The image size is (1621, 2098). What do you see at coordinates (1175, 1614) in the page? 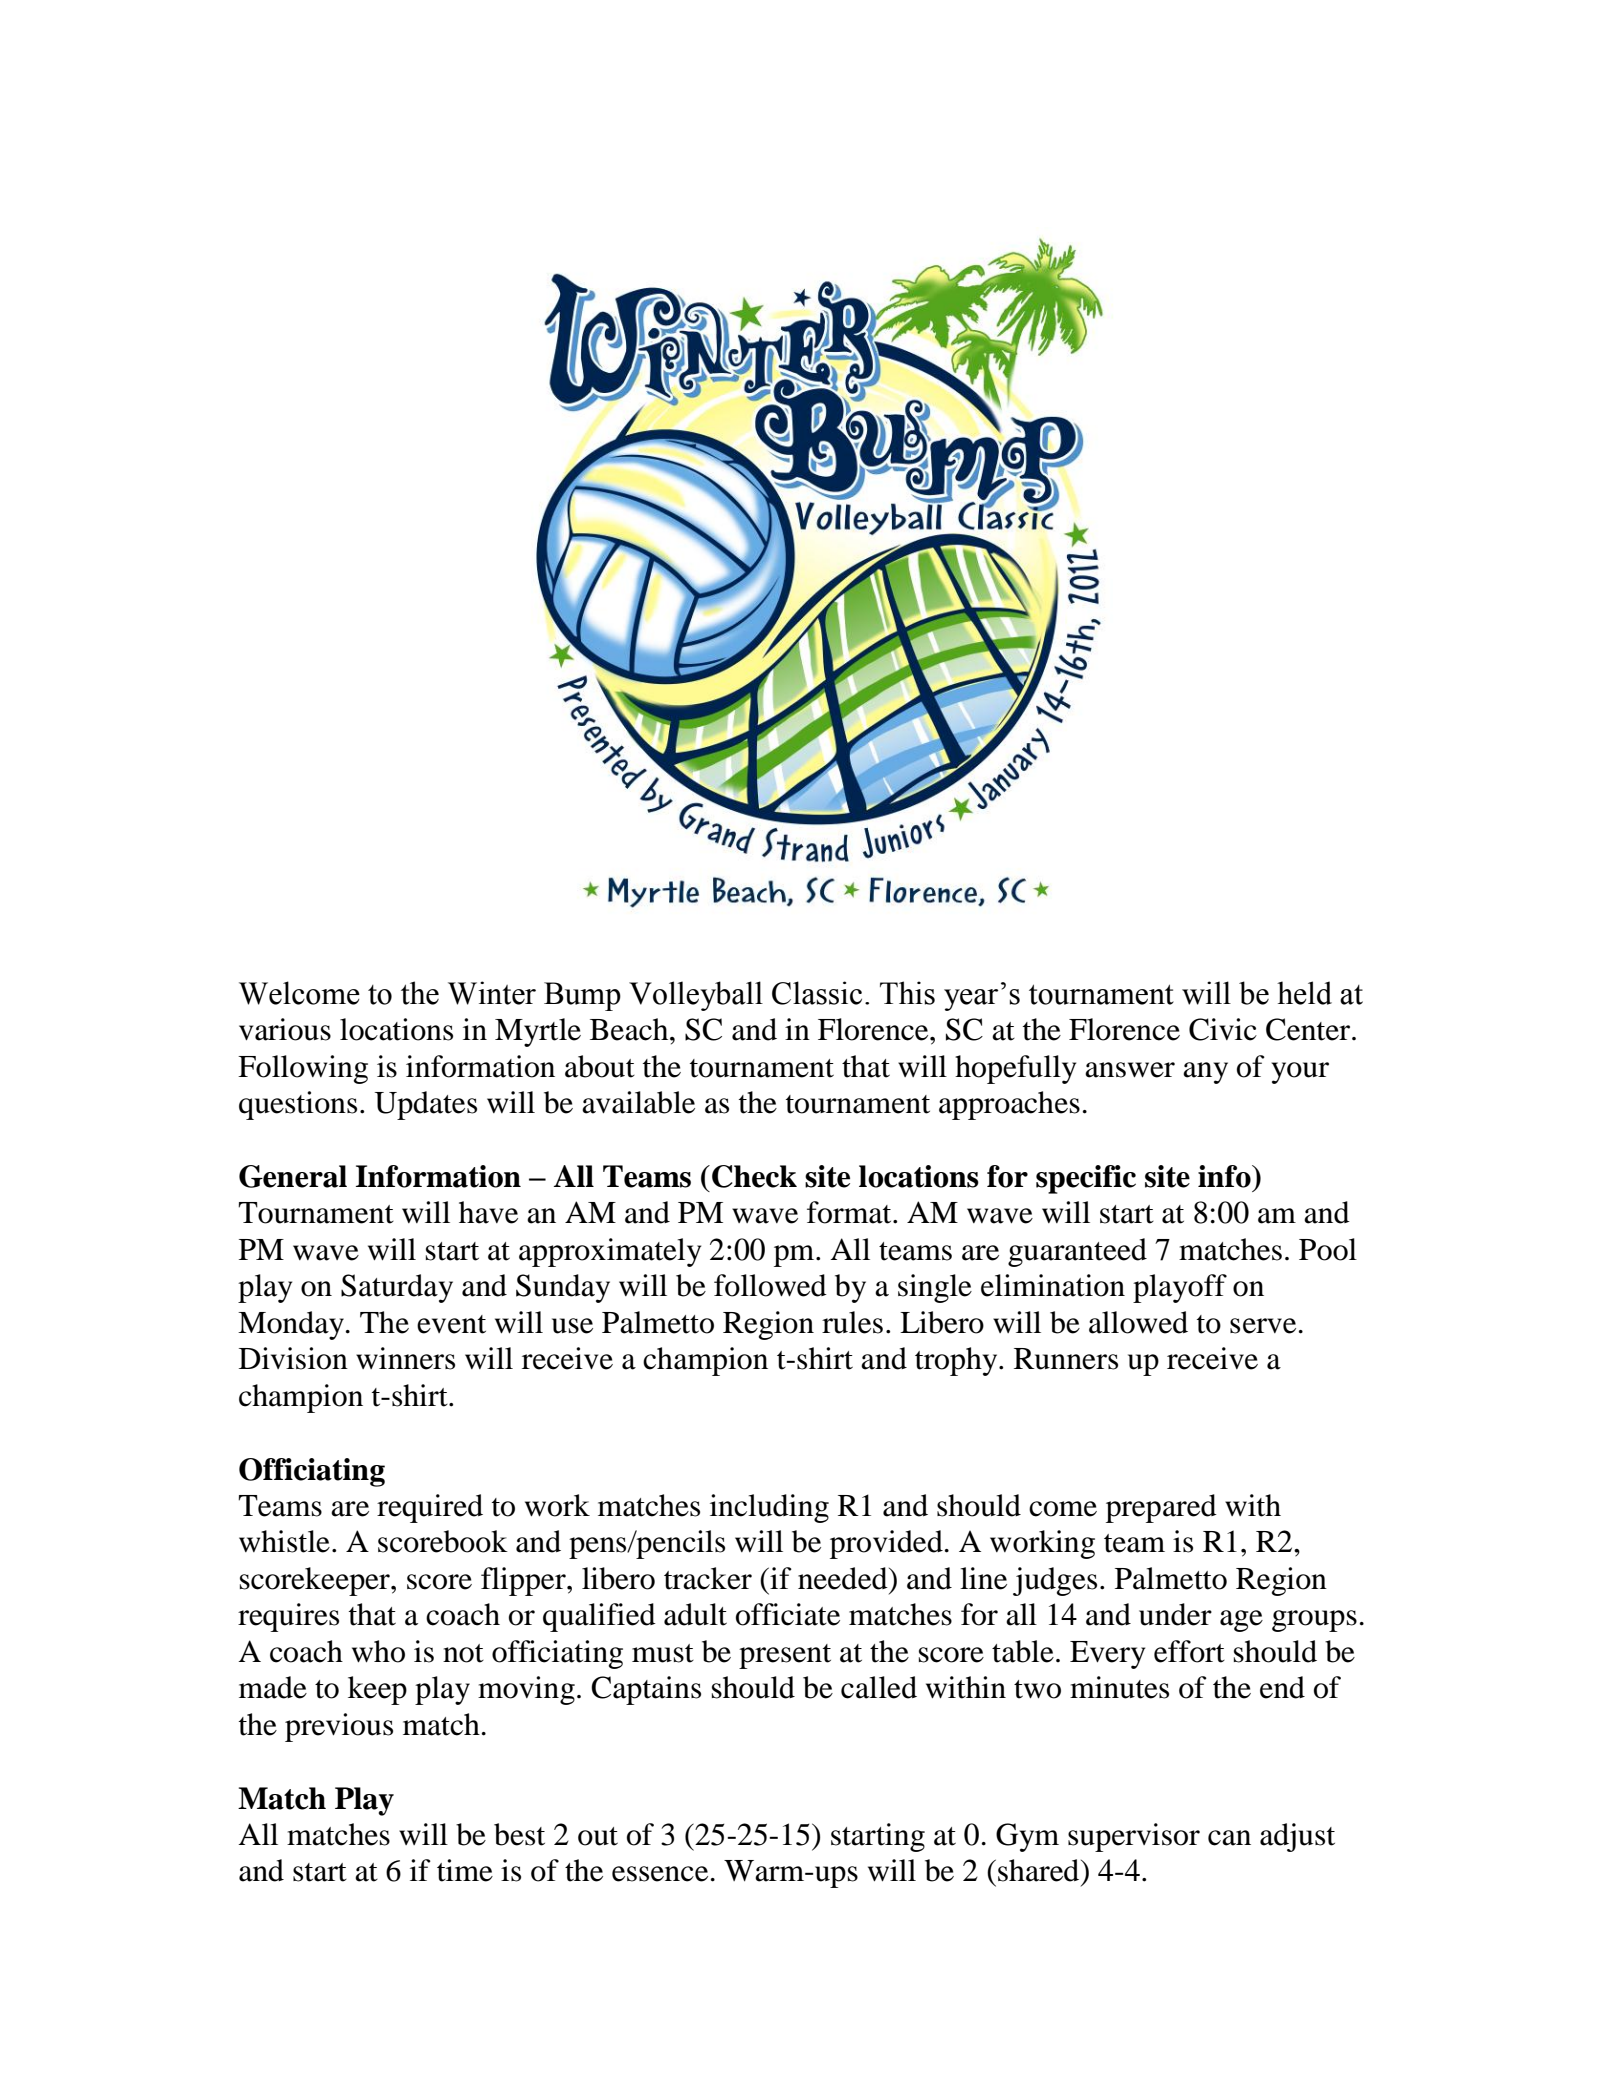
I see `under` at bounding box center [1175, 1614].
